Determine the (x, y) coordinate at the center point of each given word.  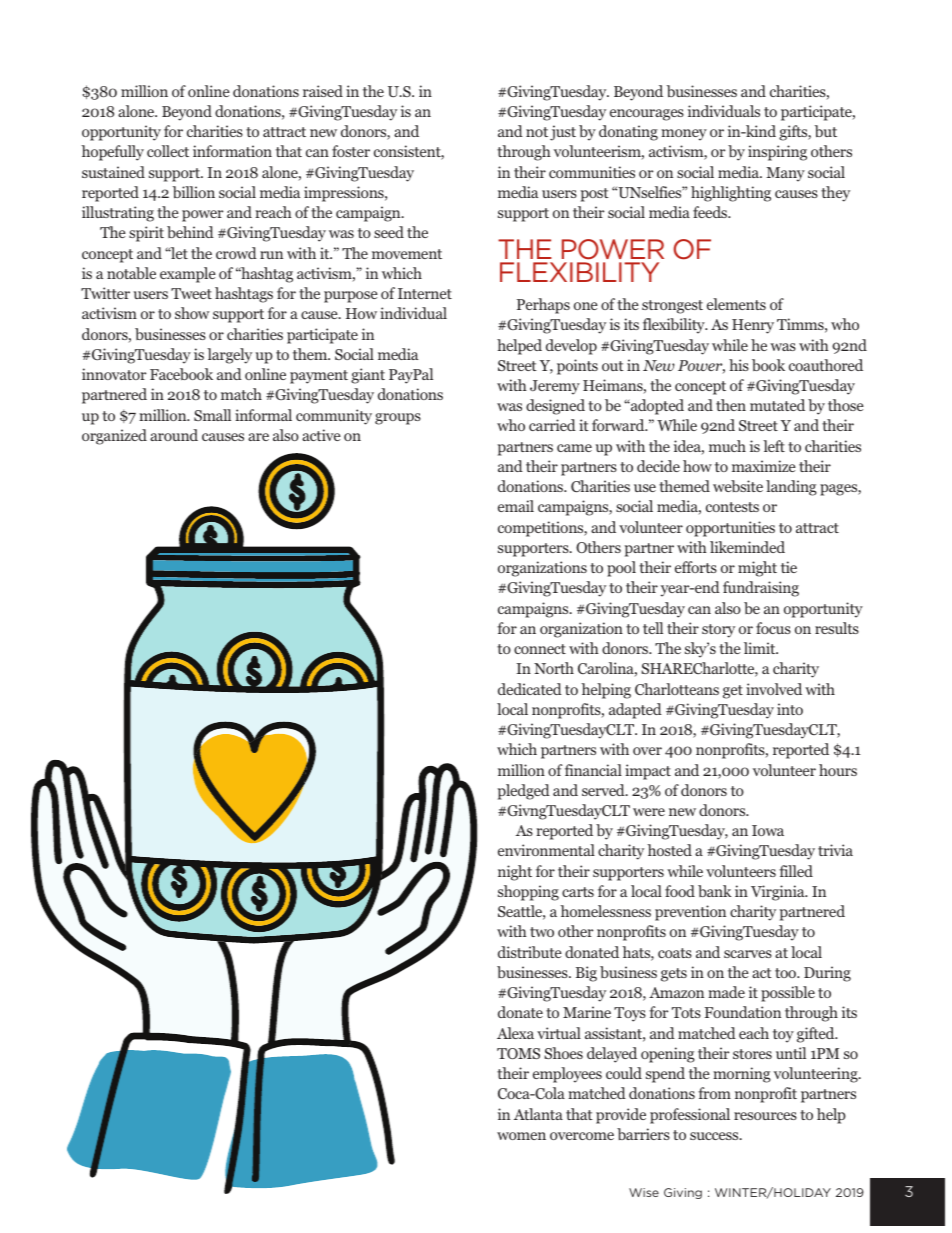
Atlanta (538, 1114)
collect (168, 151)
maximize (764, 466)
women (521, 1136)
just (563, 133)
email (516, 506)
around (174, 435)
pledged (524, 792)
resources (765, 1116)
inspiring (777, 153)
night (515, 873)
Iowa (768, 830)
